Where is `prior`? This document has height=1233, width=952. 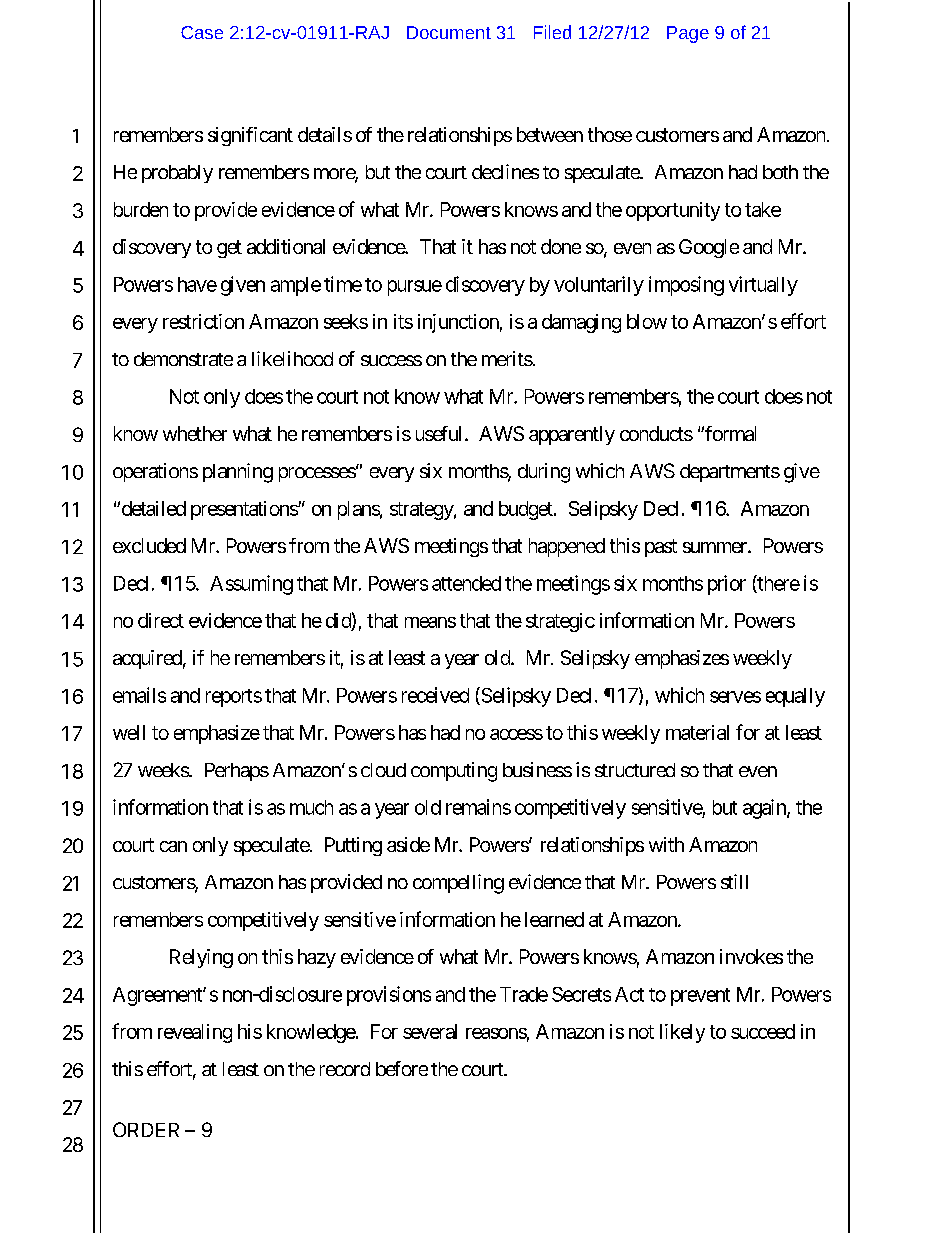 prior is located at coordinates (727, 585).
